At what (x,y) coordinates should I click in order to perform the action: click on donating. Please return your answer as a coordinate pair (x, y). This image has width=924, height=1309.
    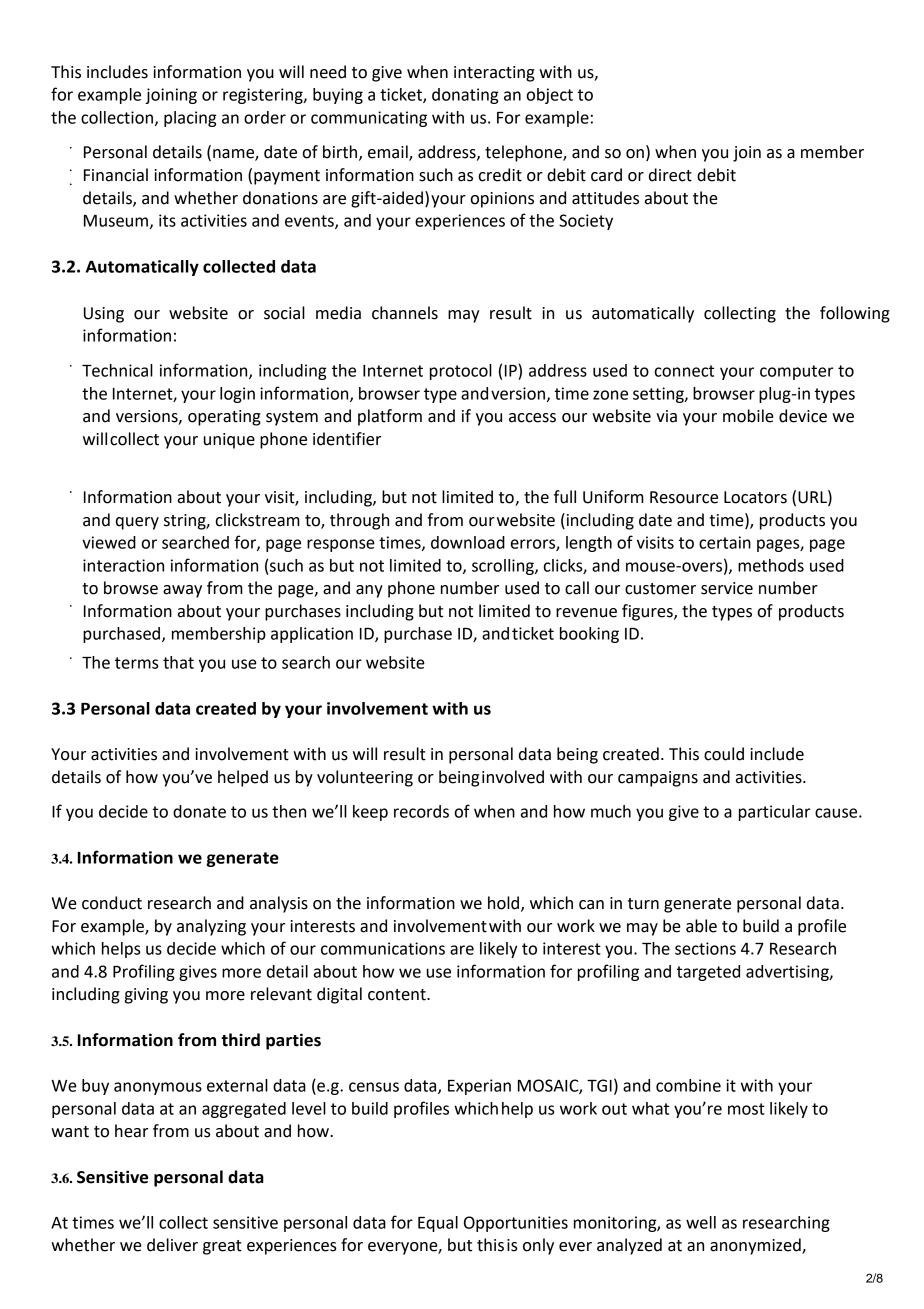
    Looking at the image, I should click on (465, 96).
